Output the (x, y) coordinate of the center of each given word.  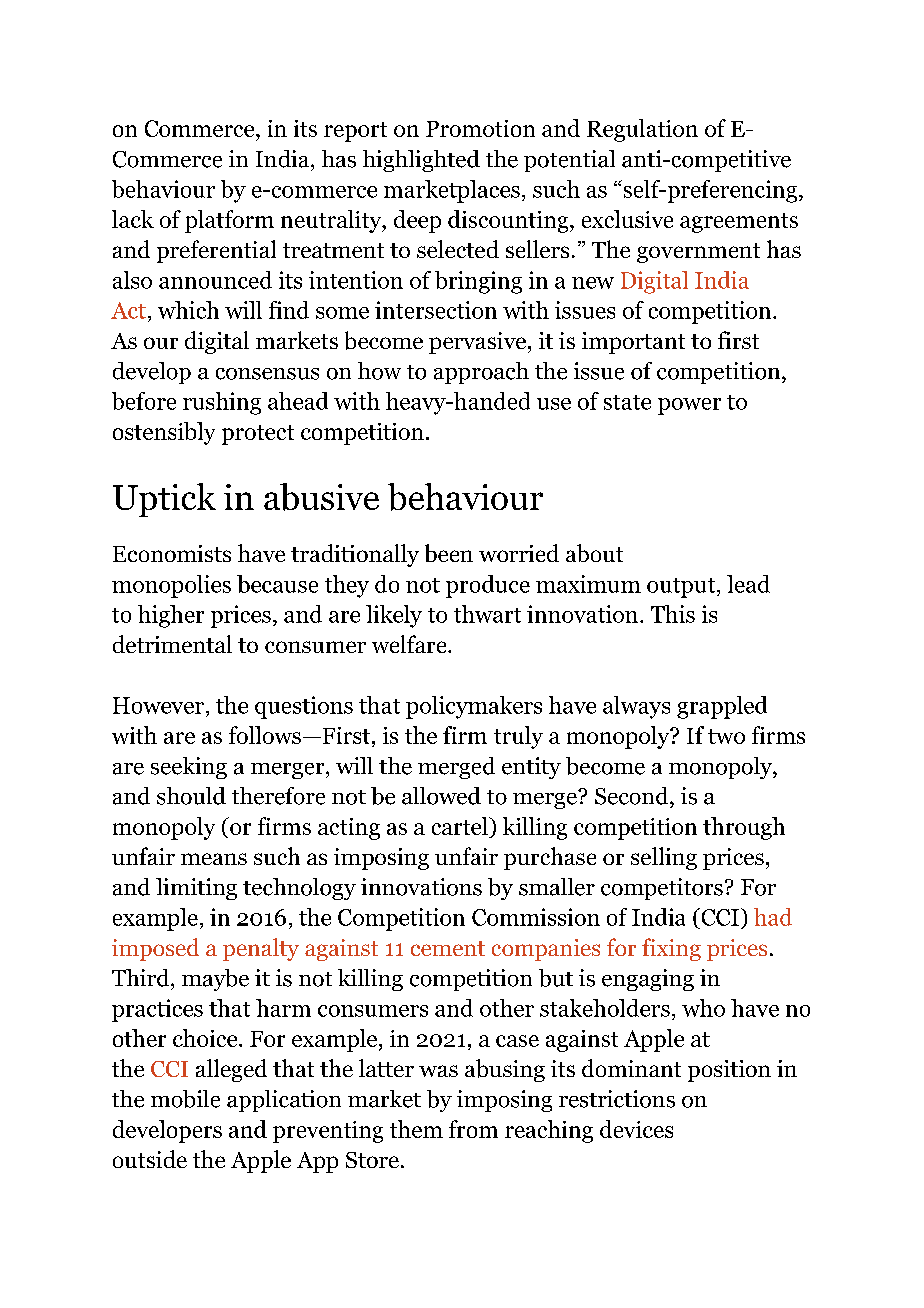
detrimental (172, 644)
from (473, 1129)
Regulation (642, 130)
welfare (410, 644)
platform (229, 221)
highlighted (421, 161)
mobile (185, 1099)
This (673, 614)
